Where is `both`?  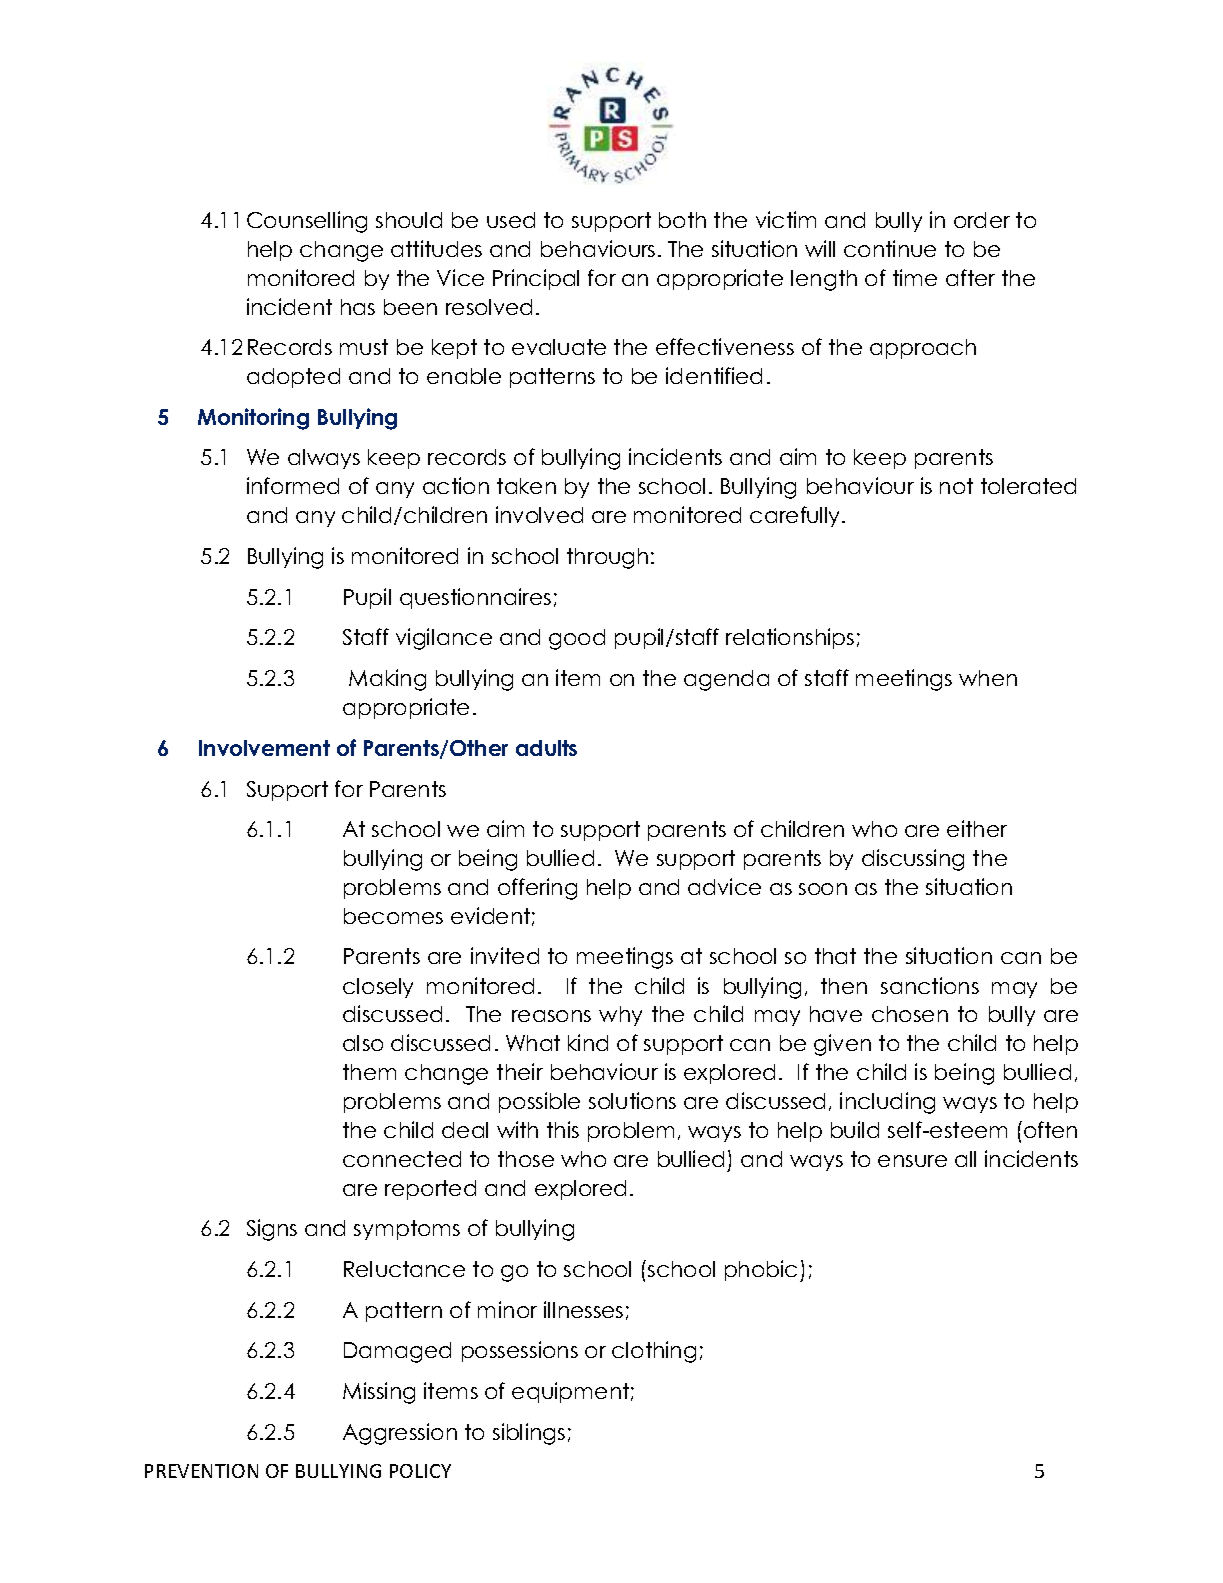
both is located at coordinates (682, 220).
